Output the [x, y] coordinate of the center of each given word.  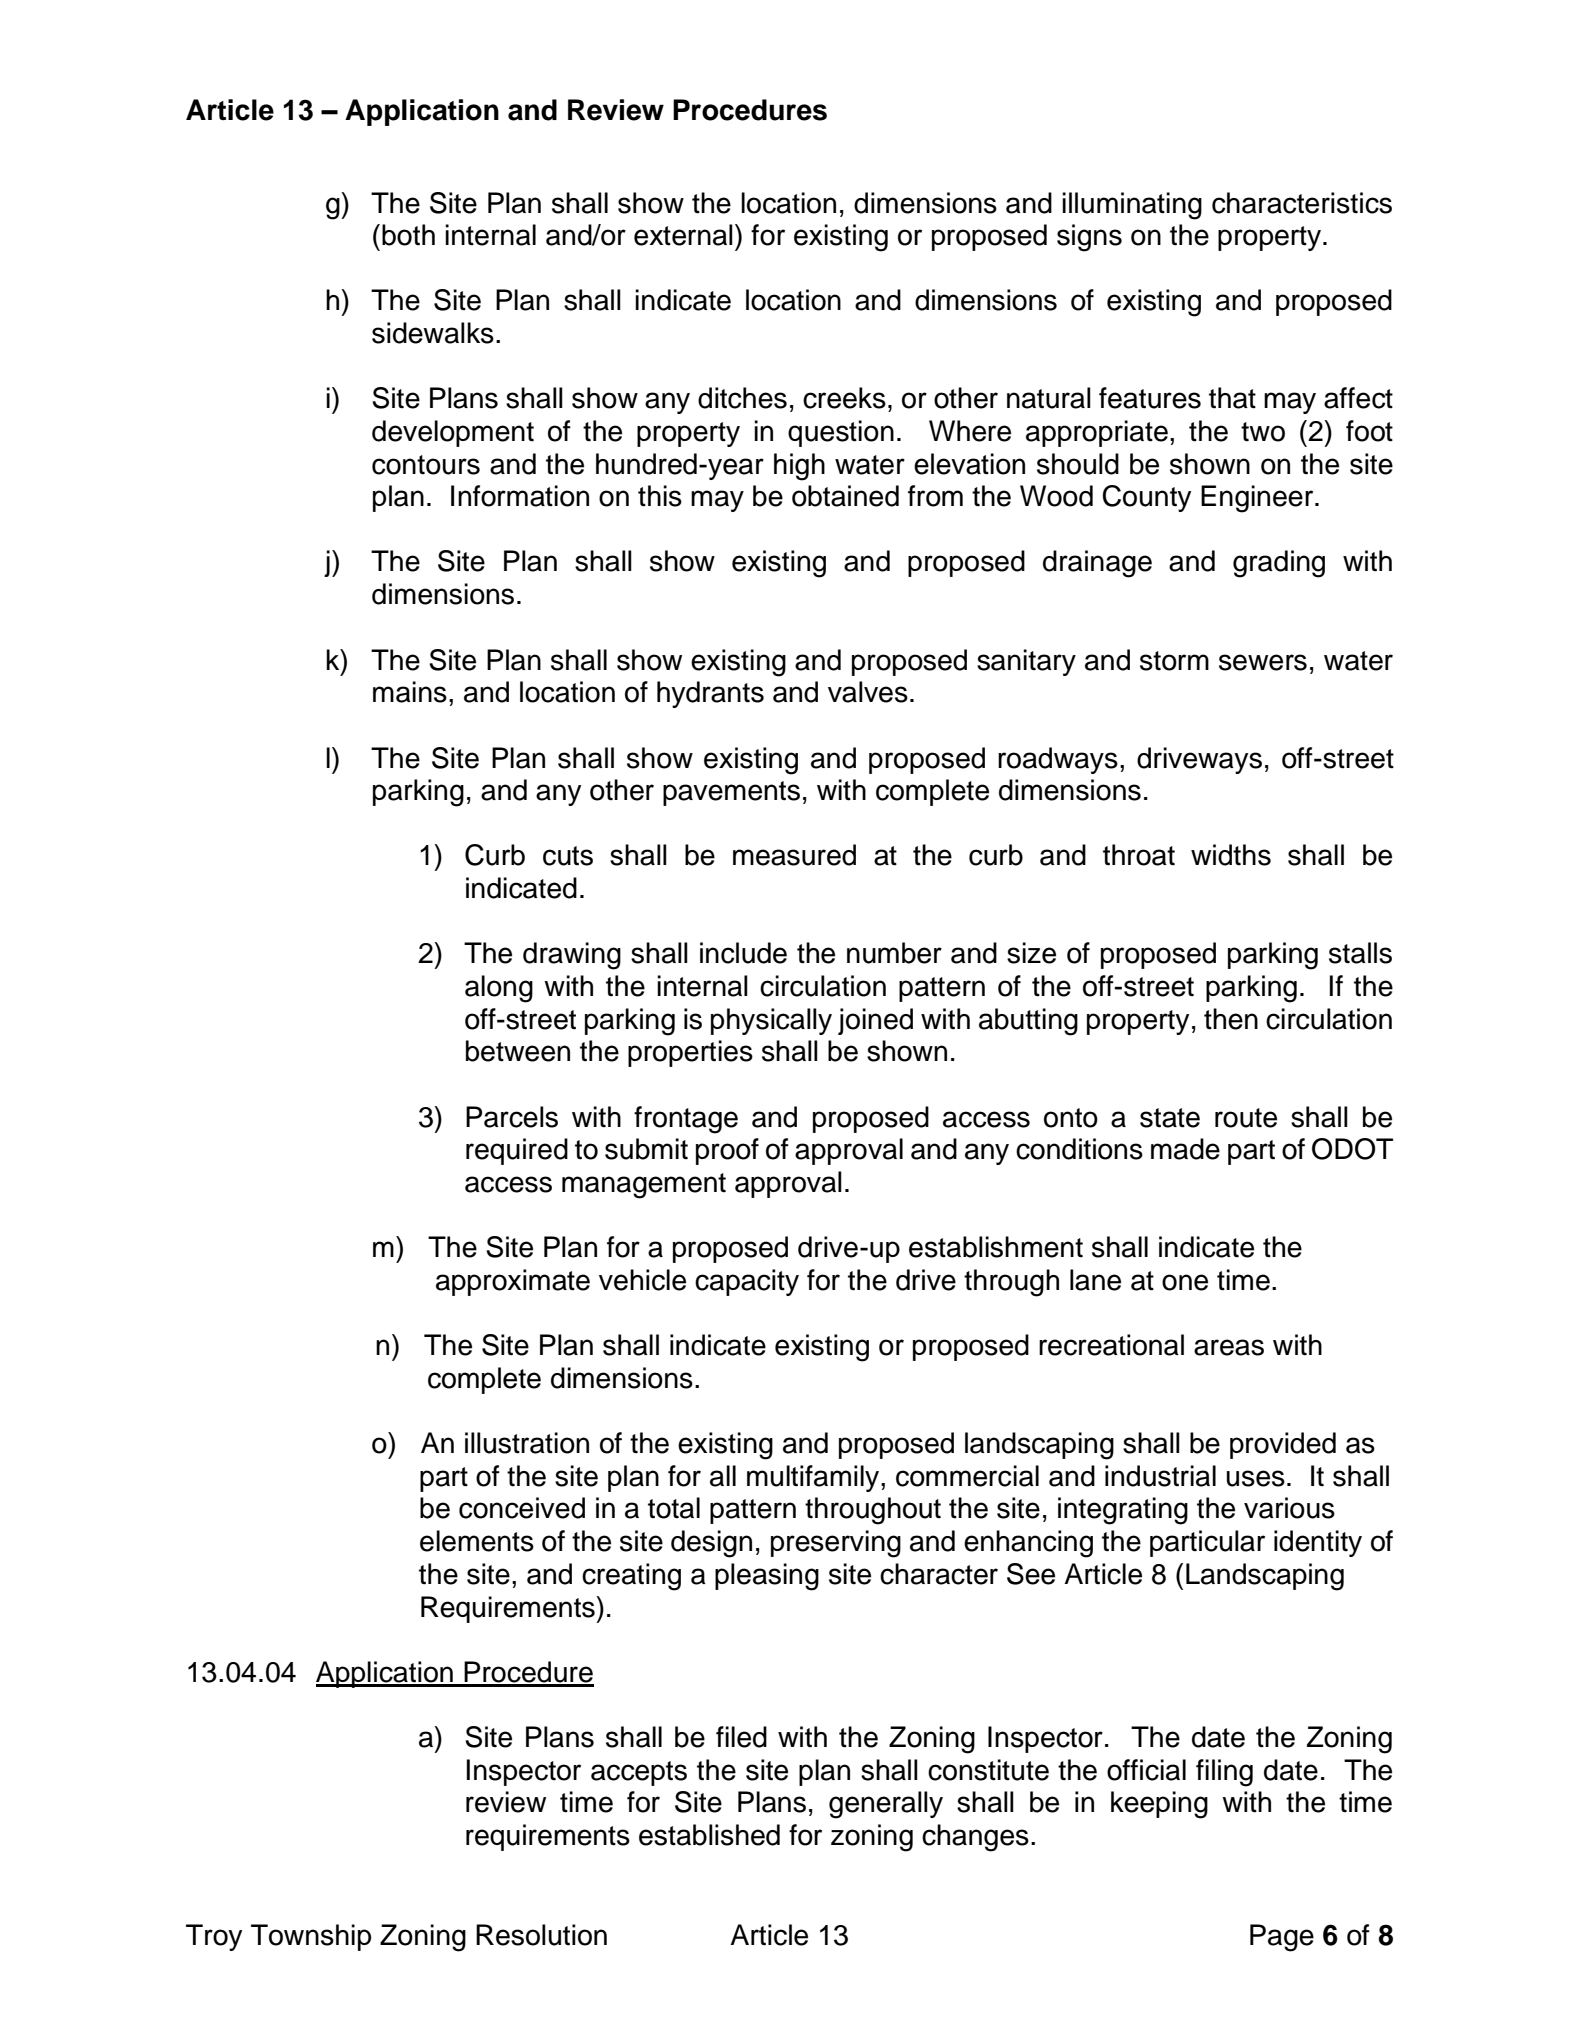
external [683, 235]
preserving [836, 1544]
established [709, 1835]
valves [868, 692]
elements [477, 1541]
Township [311, 1937]
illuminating [1132, 206]
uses [1256, 1478]
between [518, 1051]
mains [410, 692]
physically [771, 1021]
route [1246, 1118]
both [408, 235]
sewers [1263, 662]
